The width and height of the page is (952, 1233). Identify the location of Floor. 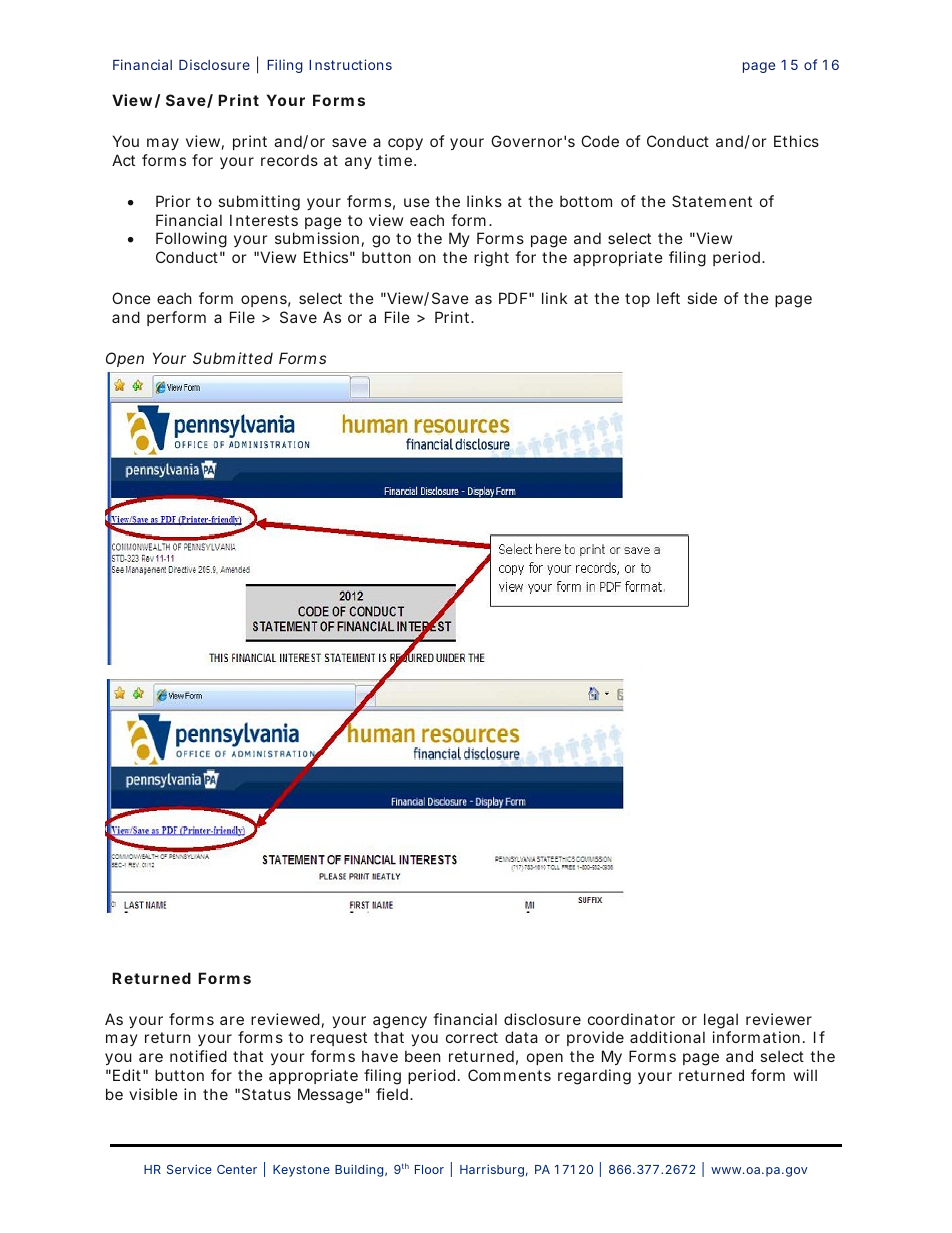
(429, 1169).
